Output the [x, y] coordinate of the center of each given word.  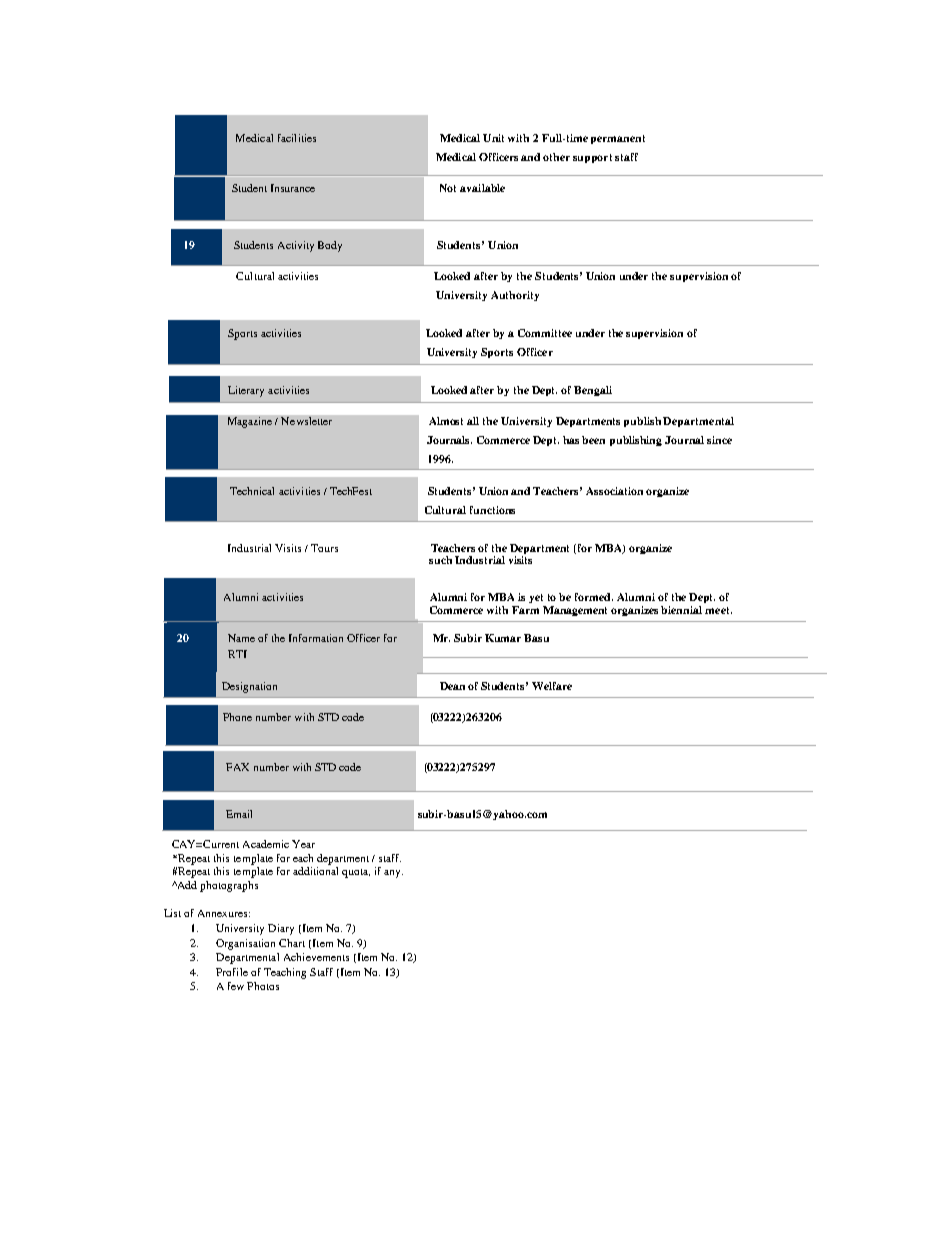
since [719, 440]
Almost [446, 421]
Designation [249, 687]
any [393, 874]
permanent [618, 139]
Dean [452, 686]
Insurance [293, 188]
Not [448, 188]
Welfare [552, 686]
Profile [232, 972]
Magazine [250, 422]
